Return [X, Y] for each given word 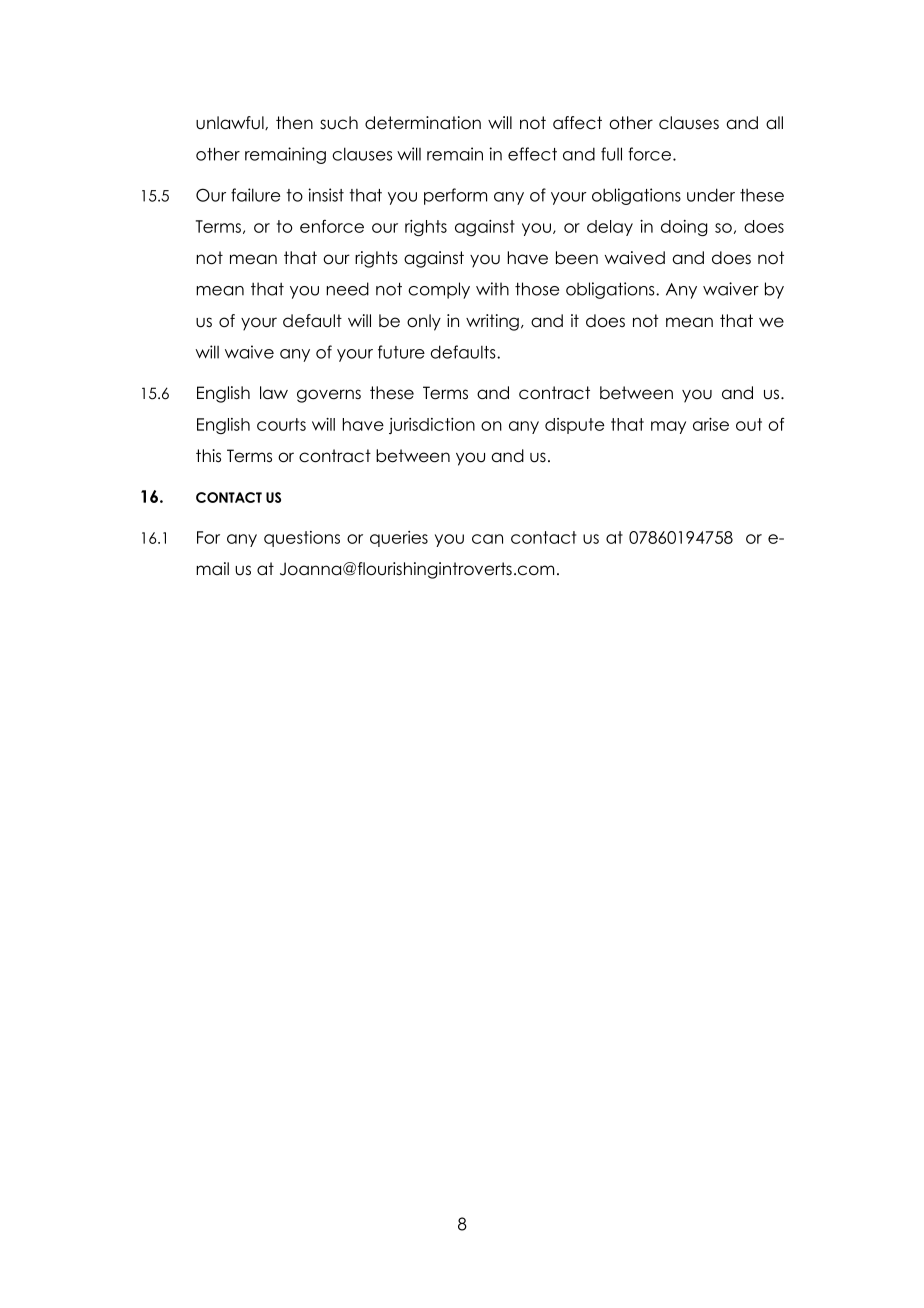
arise [711, 424]
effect [532, 154]
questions [302, 539]
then [294, 123]
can [487, 539]
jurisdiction [432, 426]
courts [281, 424]
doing [684, 228]
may [668, 427]
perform [455, 196]
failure [256, 195]
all [774, 123]
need [347, 289]
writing [492, 322]
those [537, 289]
